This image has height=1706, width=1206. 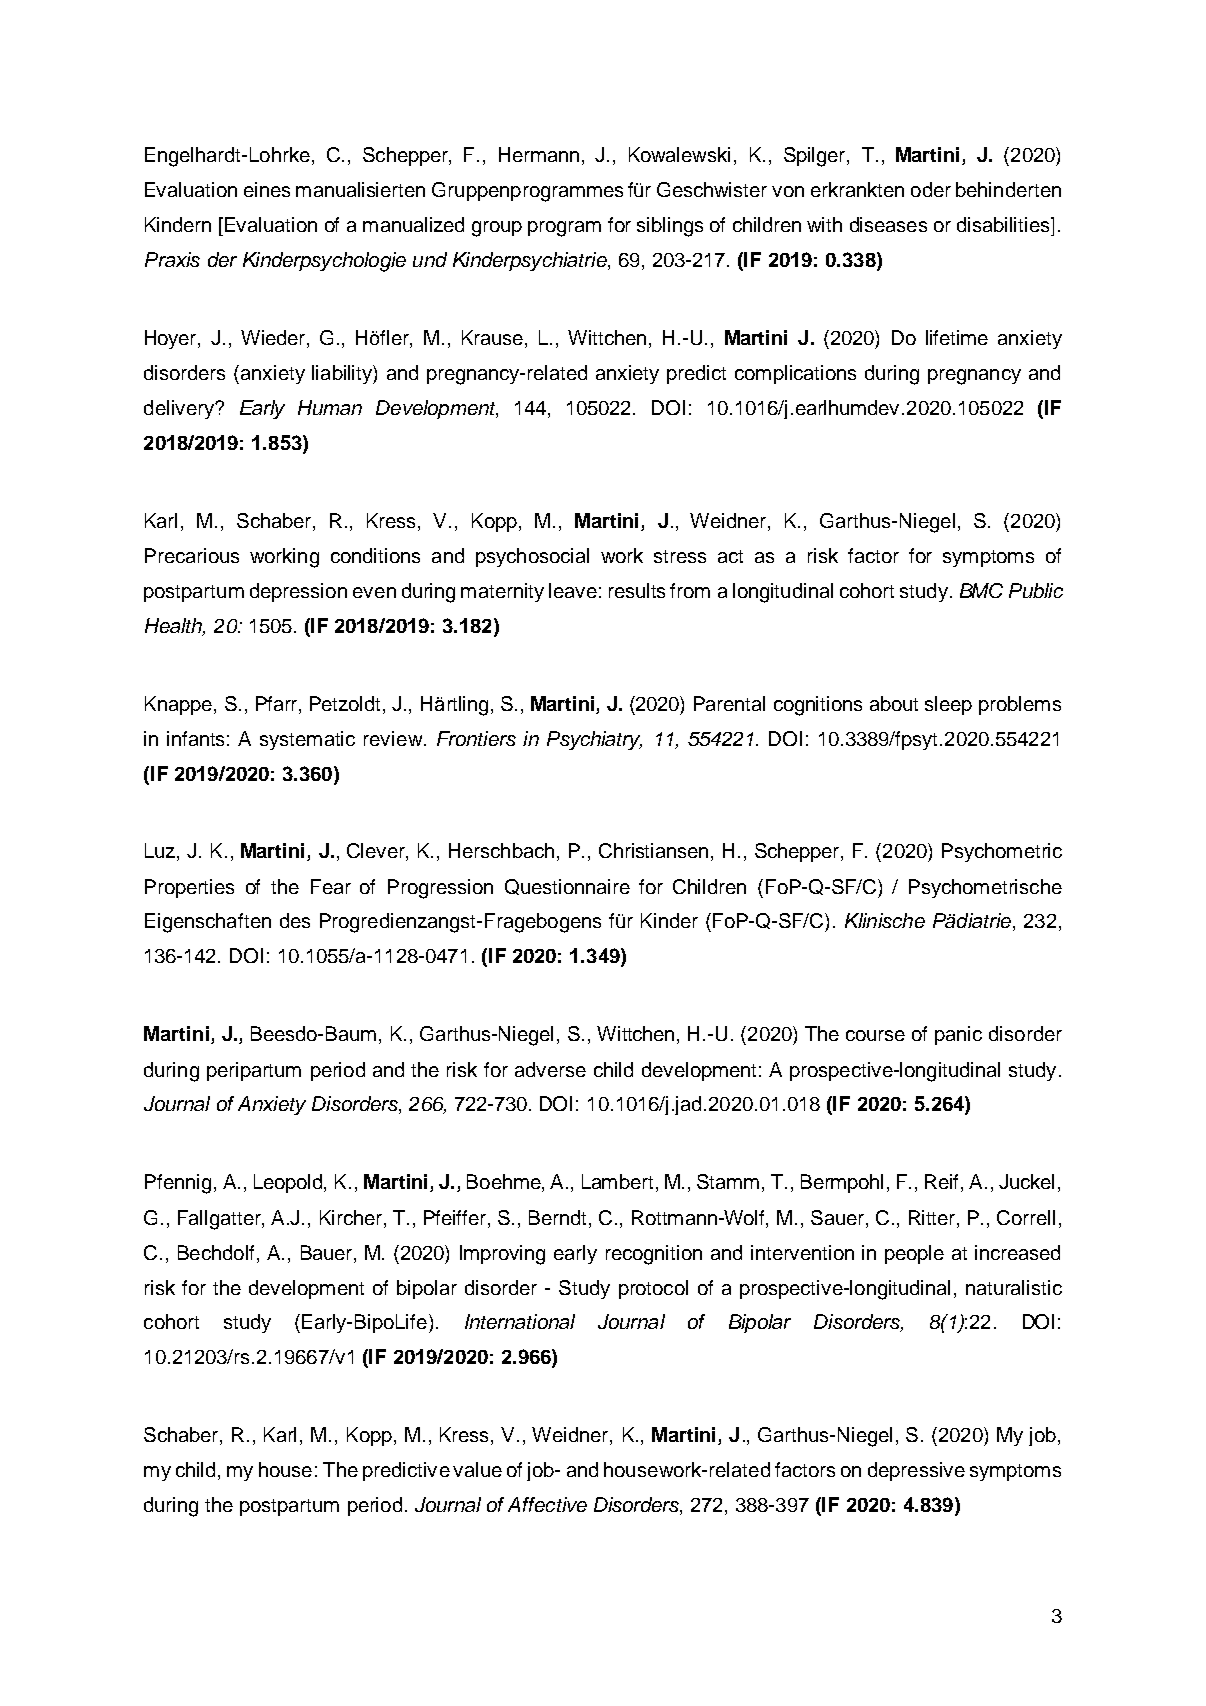 I want to click on Lambert, so click(x=619, y=1183).
